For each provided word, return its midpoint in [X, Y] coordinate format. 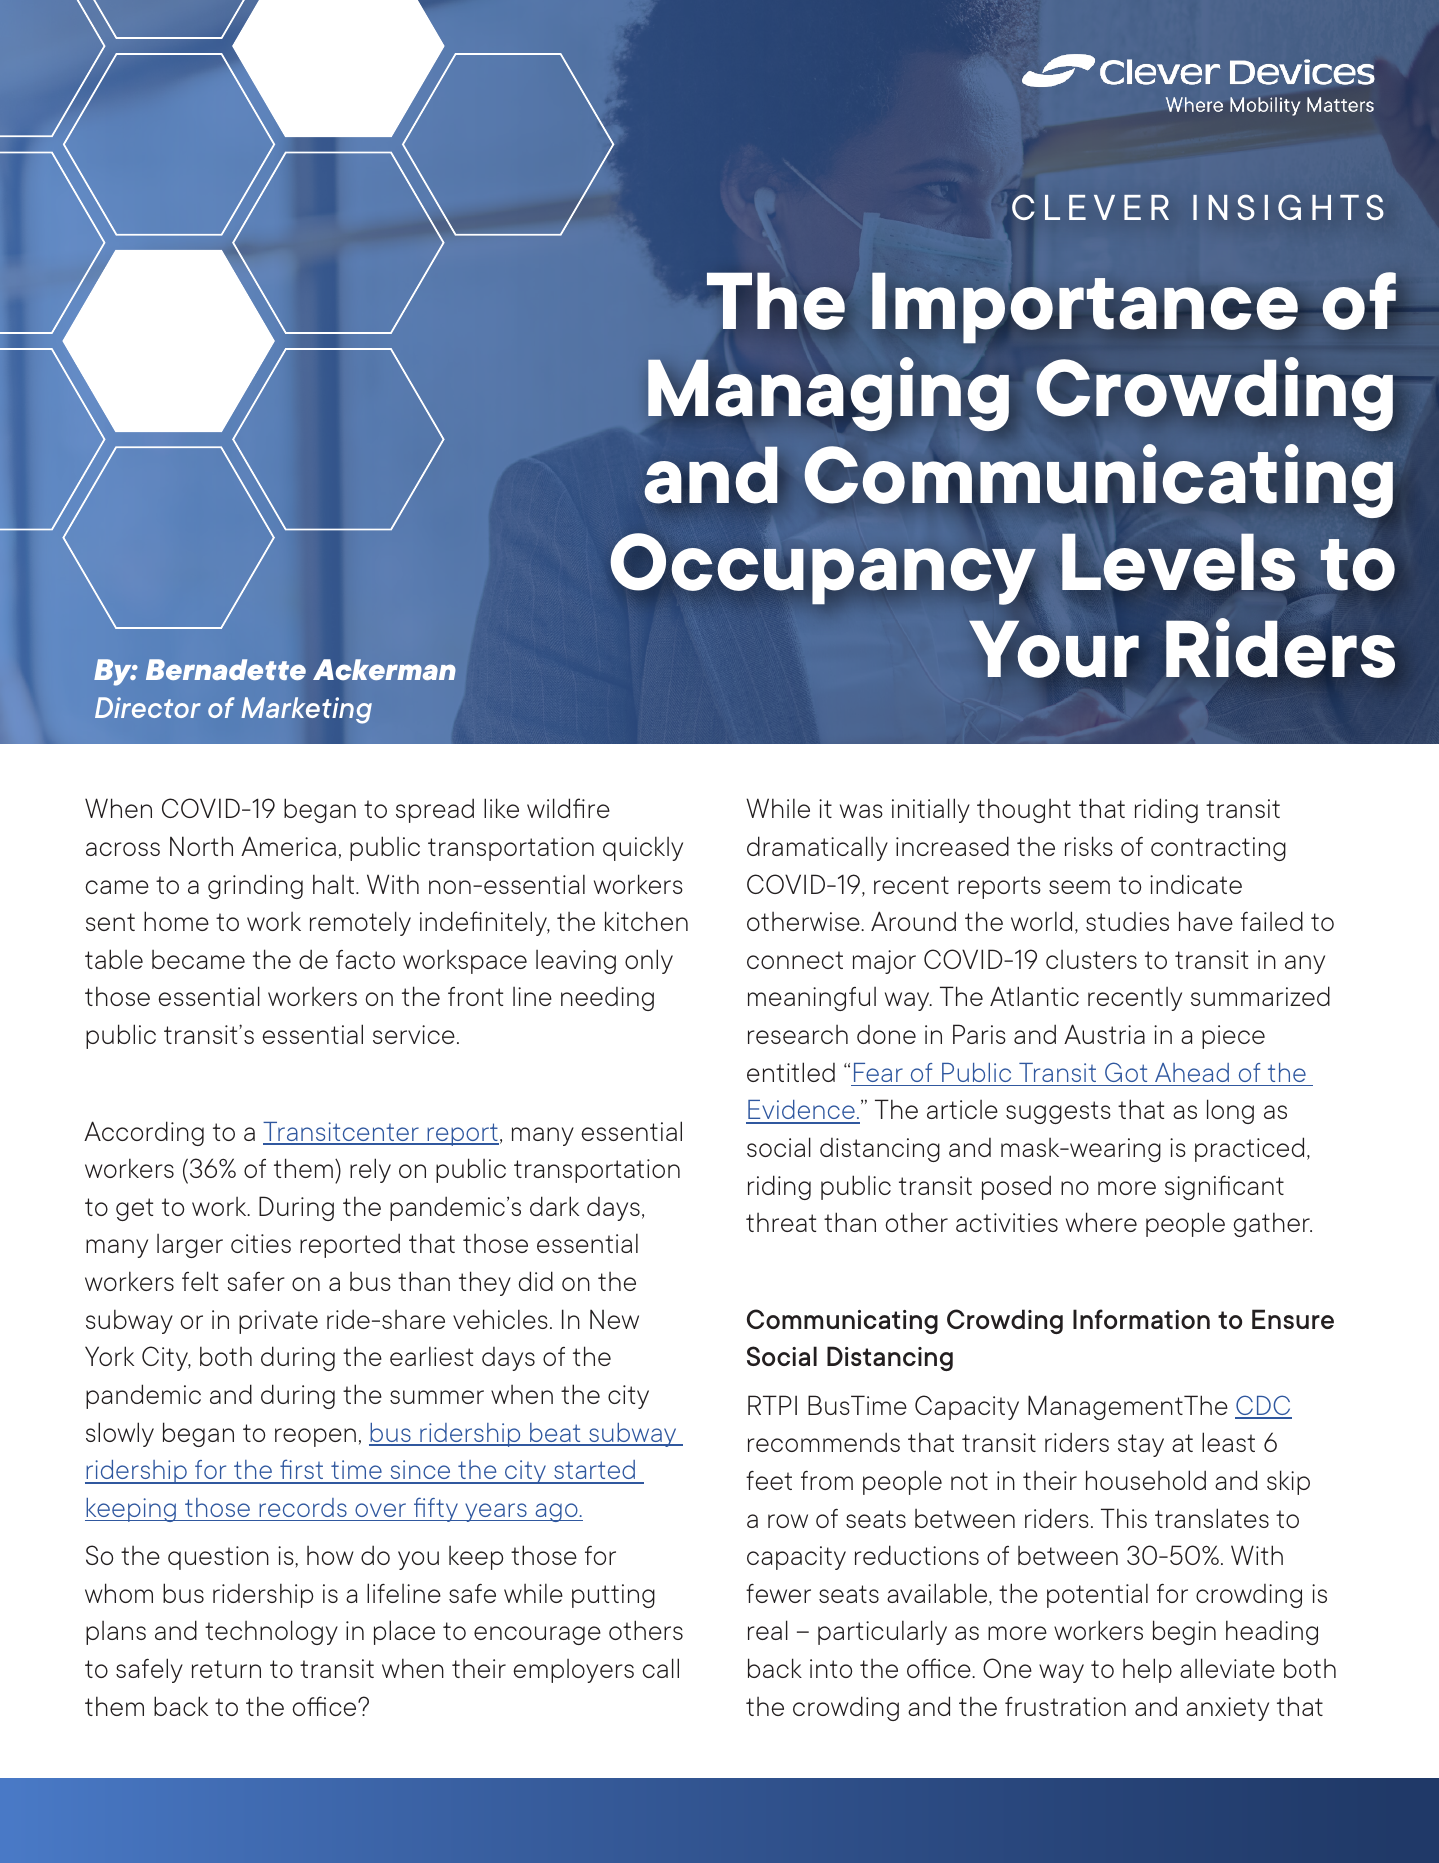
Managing [828, 394]
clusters [1091, 959]
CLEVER [1090, 207]
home [176, 921]
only [649, 961]
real [768, 1630]
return [226, 1669]
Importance [1086, 307]
